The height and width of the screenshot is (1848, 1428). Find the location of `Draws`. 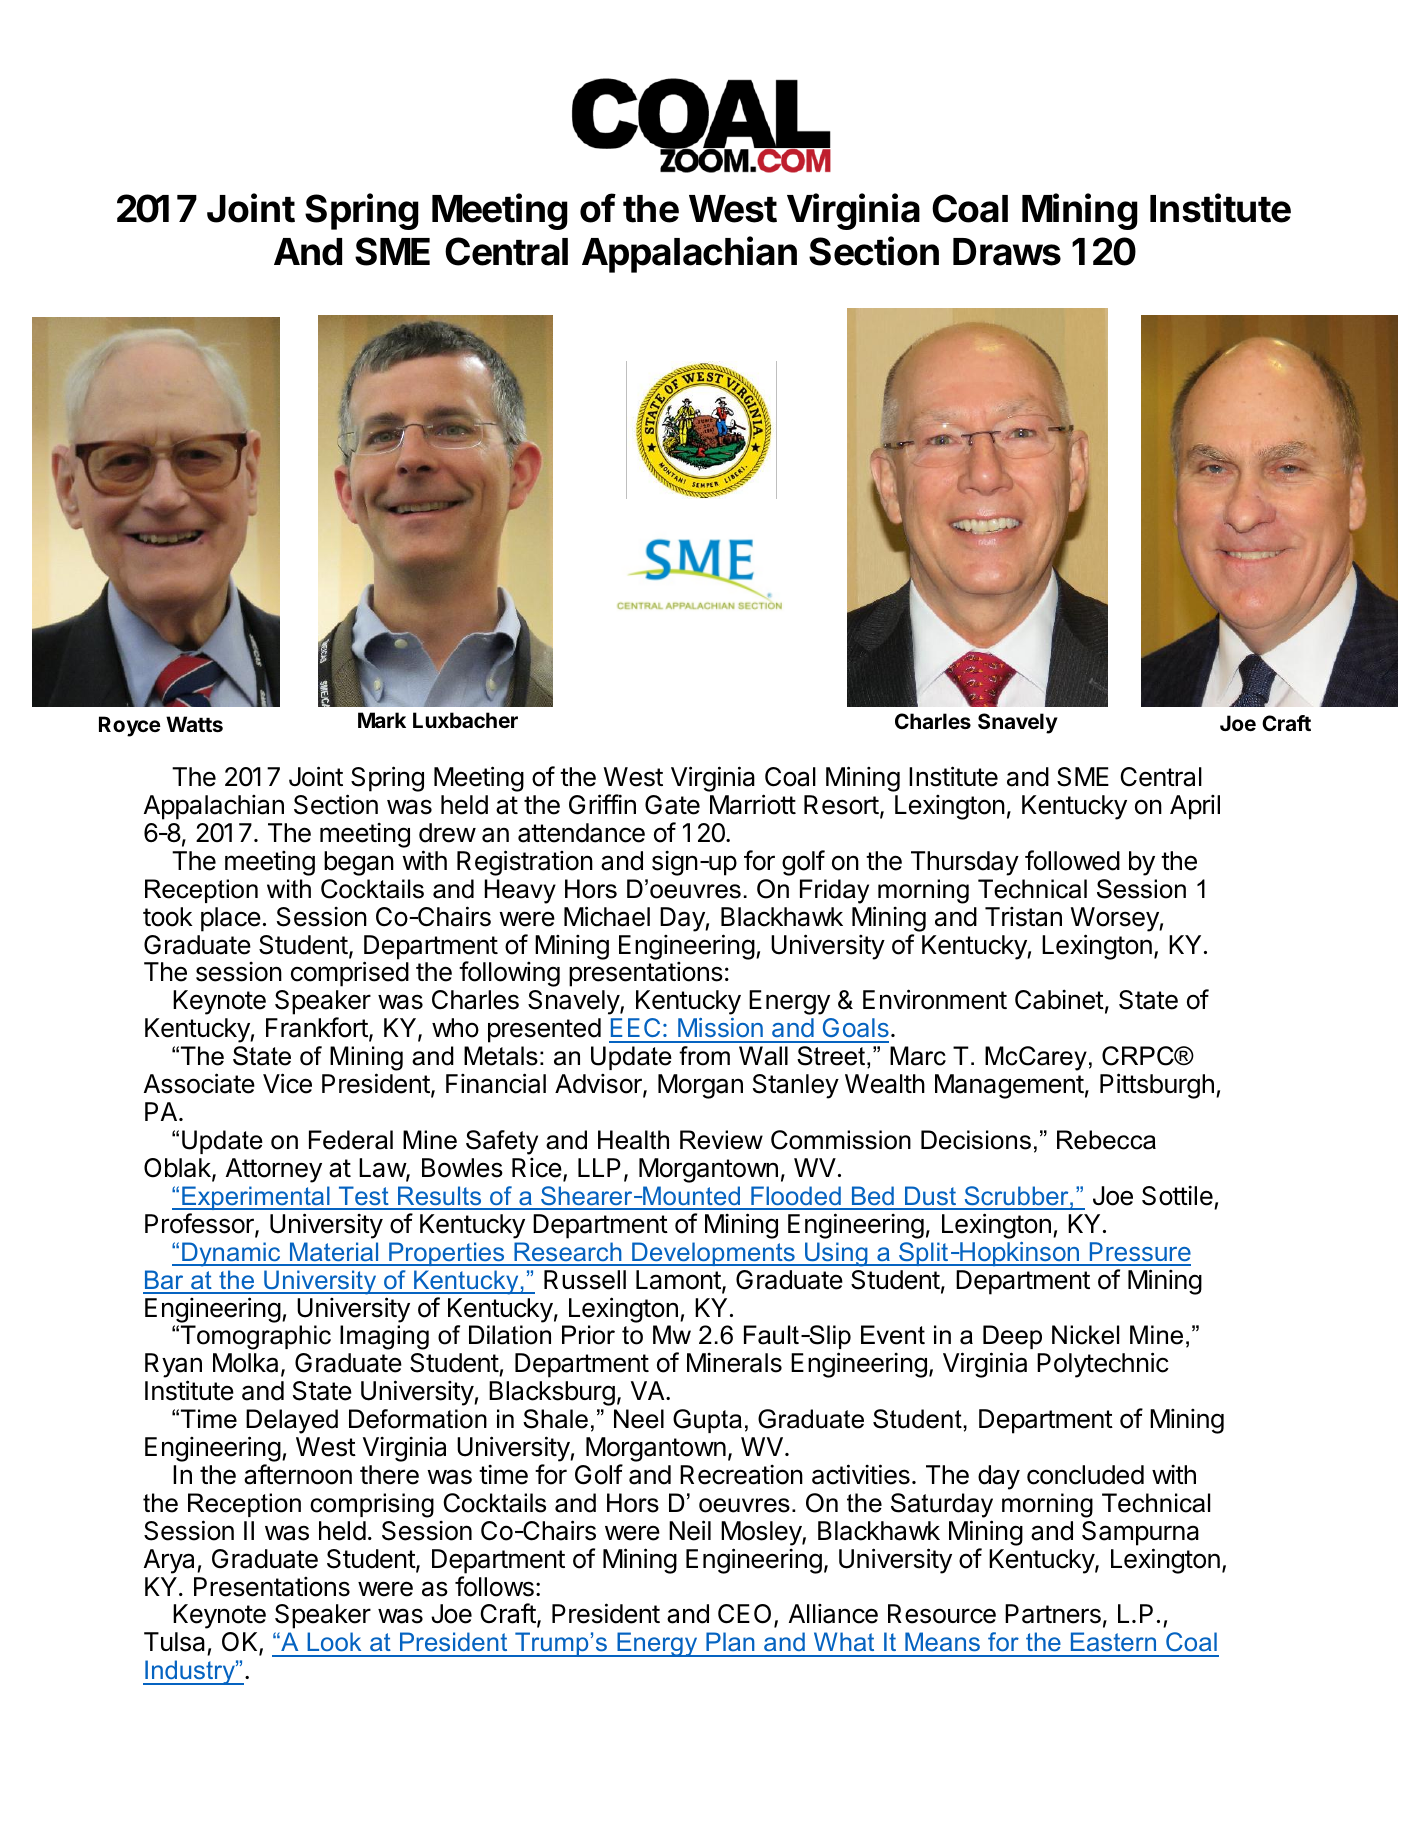

Draws is located at coordinates (1007, 252).
